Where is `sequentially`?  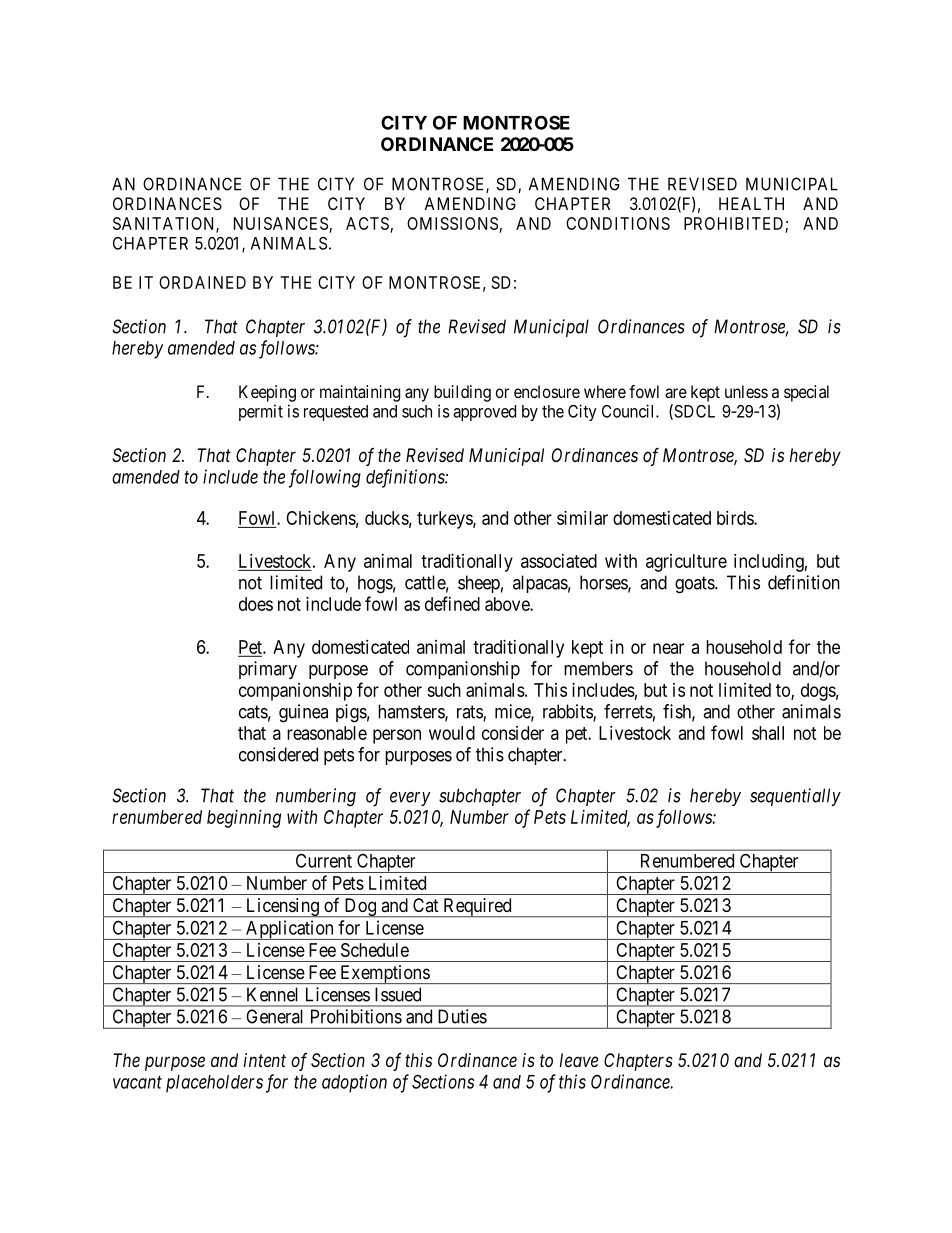 sequentially is located at coordinates (795, 797).
